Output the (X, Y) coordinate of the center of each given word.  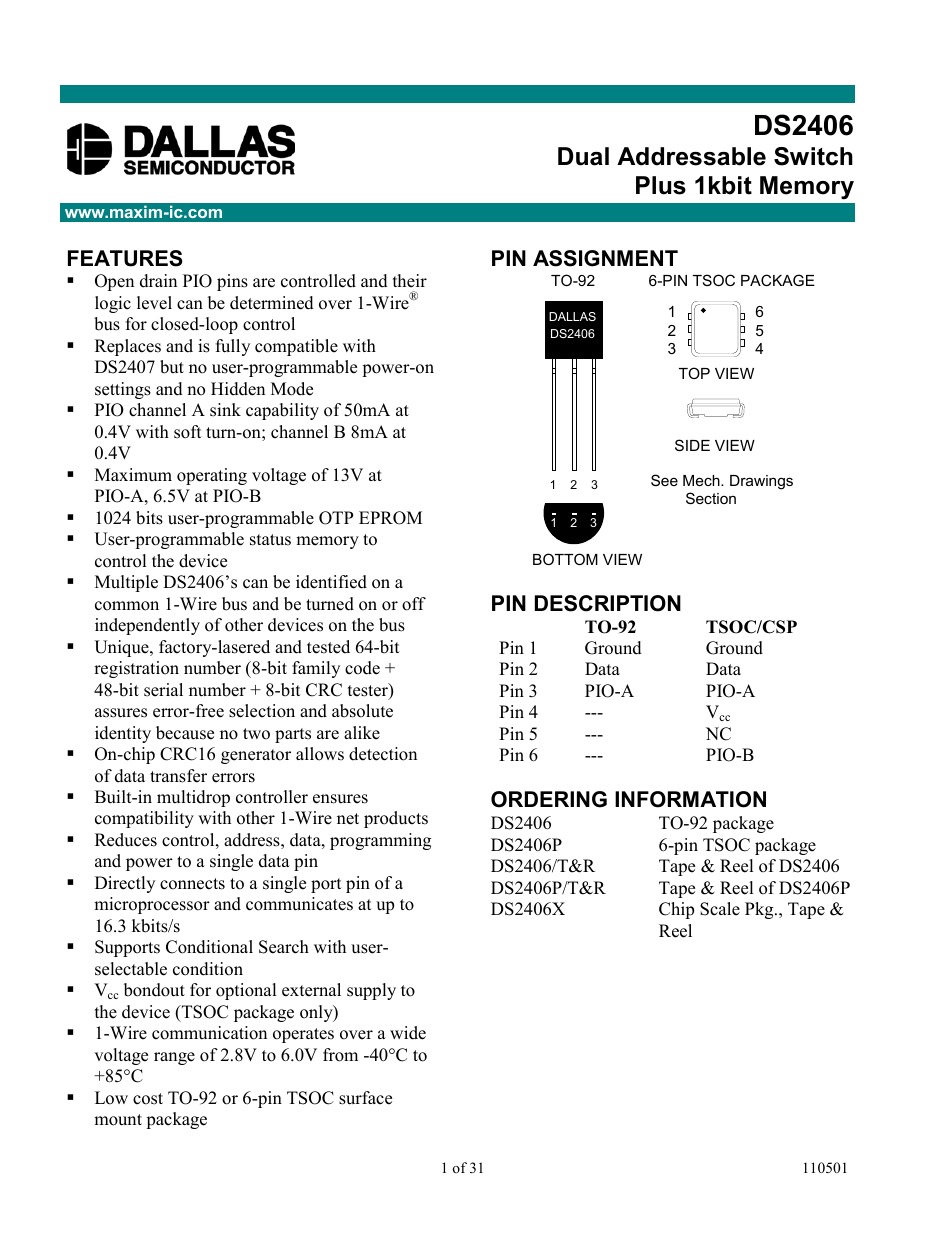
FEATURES (125, 258)
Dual (583, 156)
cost (148, 1099)
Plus (661, 185)
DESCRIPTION (608, 603)
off (414, 604)
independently (147, 626)
